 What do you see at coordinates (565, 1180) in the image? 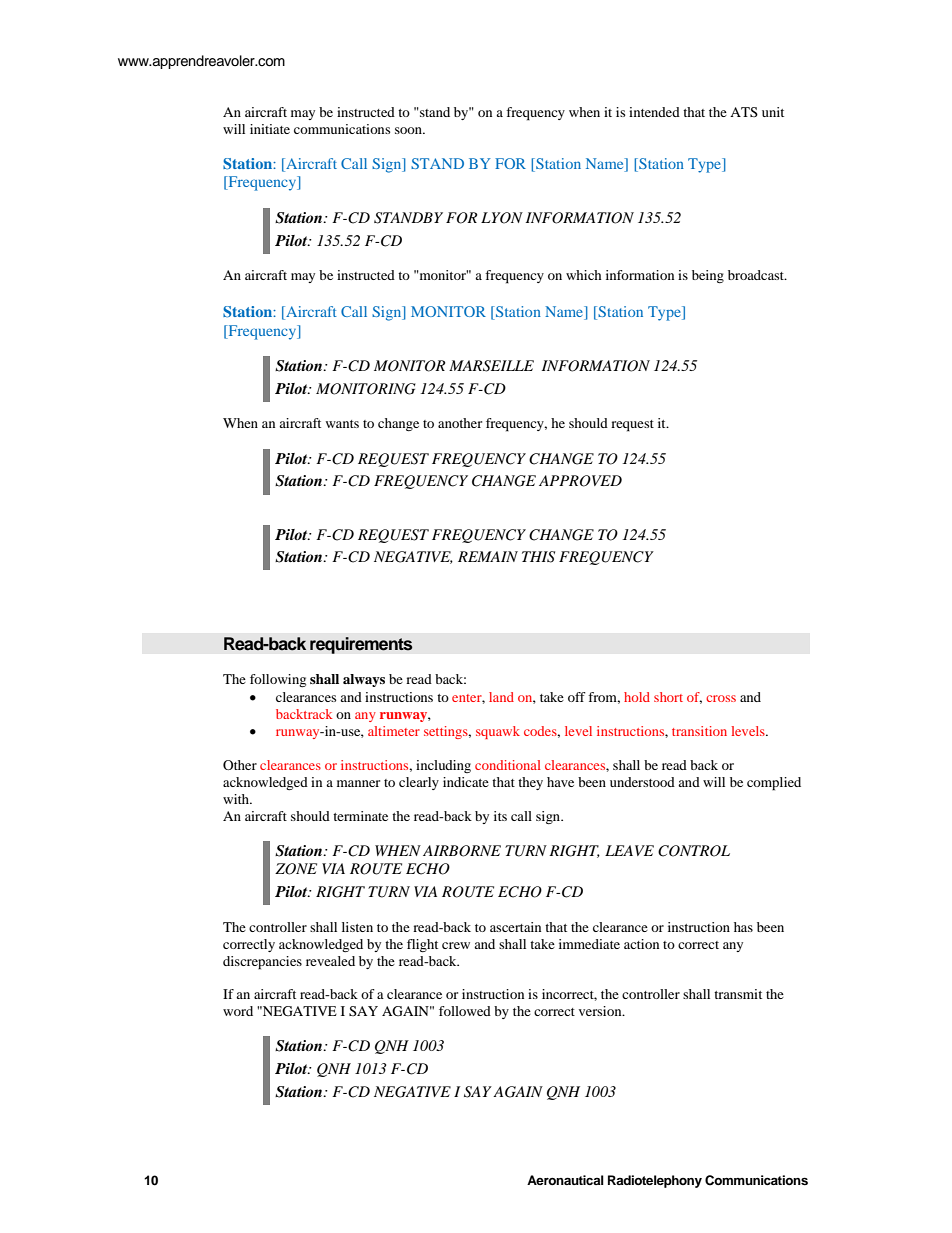
I see `Aeronautical` at bounding box center [565, 1180].
